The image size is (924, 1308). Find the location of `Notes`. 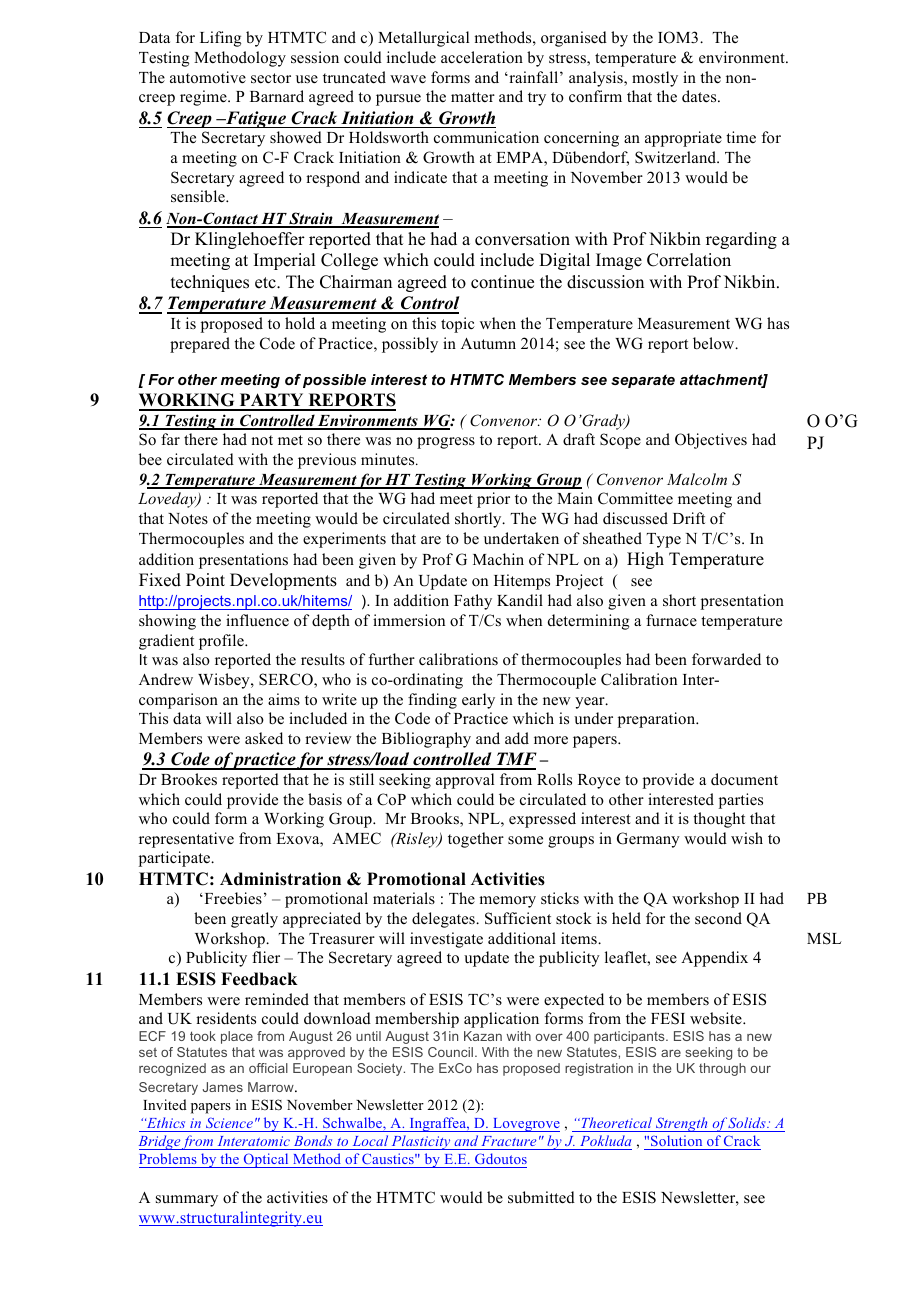

Notes is located at coordinates (188, 519).
